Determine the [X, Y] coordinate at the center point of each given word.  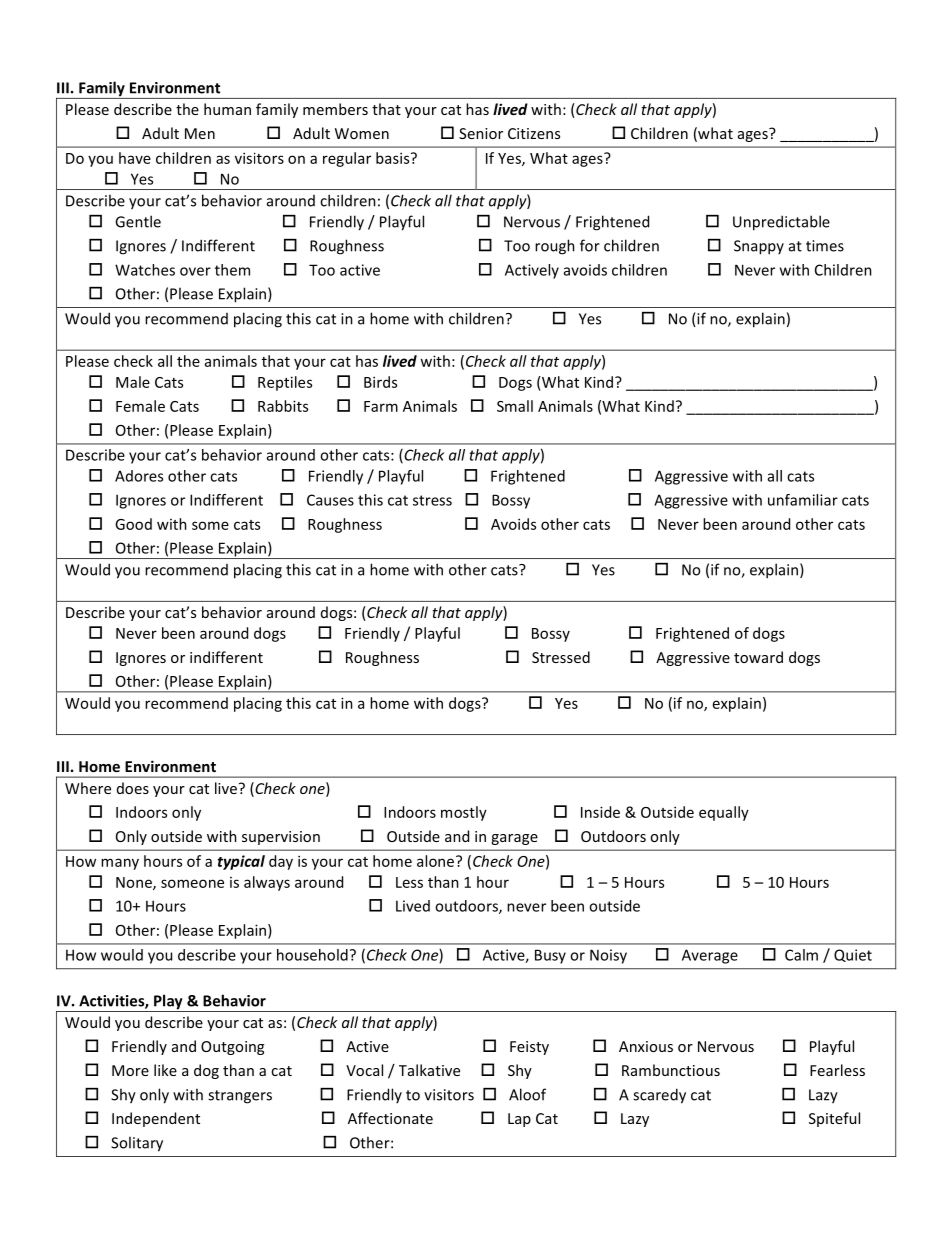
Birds [380, 382]
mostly [464, 813]
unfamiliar [803, 500]
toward [758, 657]
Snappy [759, 247]
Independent [156, 1119]
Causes [330, 500]
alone [437, 861]
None [135, 883]
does [133, 788]
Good [133, 524]
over [195, 271]
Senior [481, 133]
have [135, 158]
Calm [801, 955]
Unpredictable [781, 223]
